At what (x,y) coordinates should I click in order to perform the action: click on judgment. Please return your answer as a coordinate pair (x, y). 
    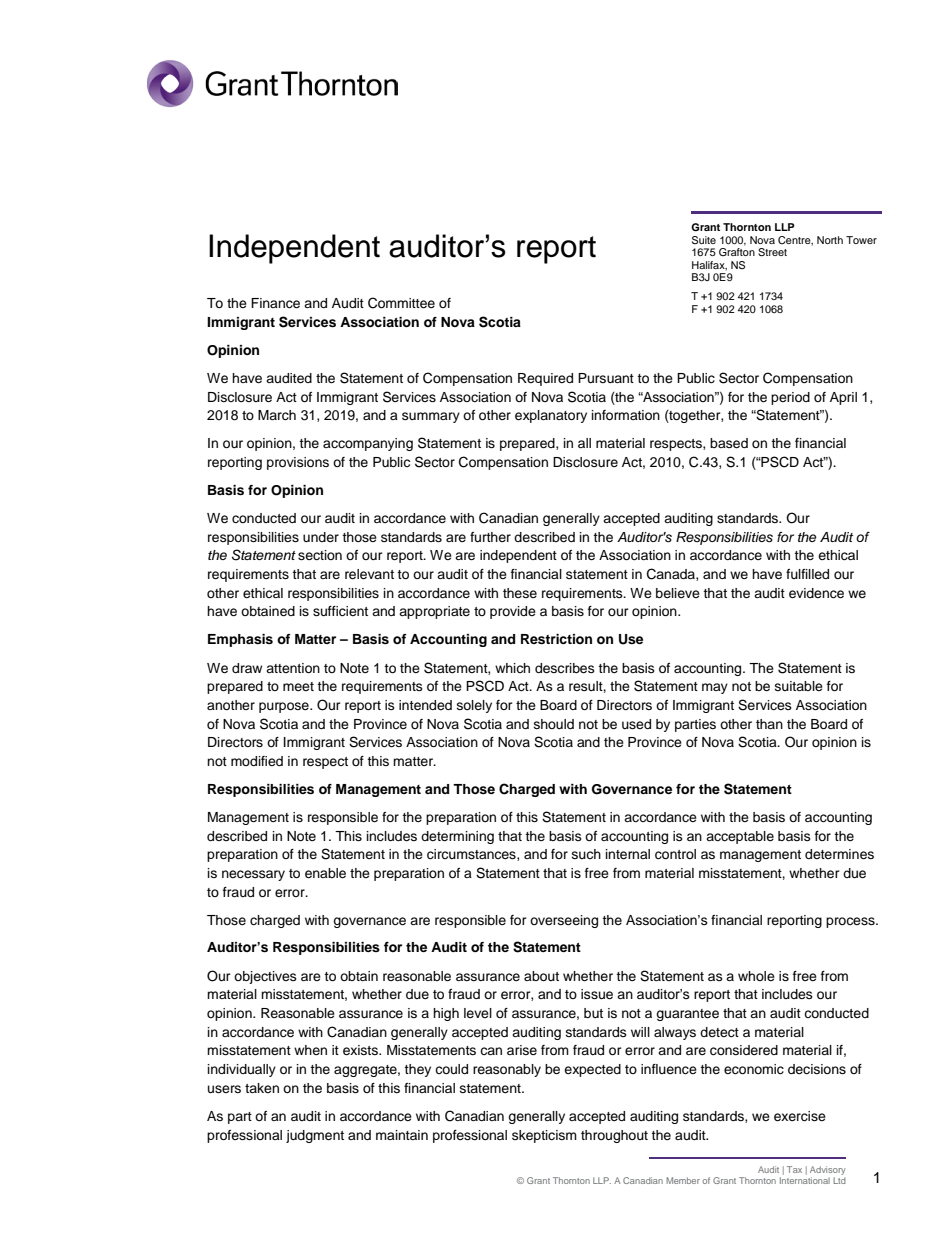
    Looking at the image, I should click on (315, 1136).
